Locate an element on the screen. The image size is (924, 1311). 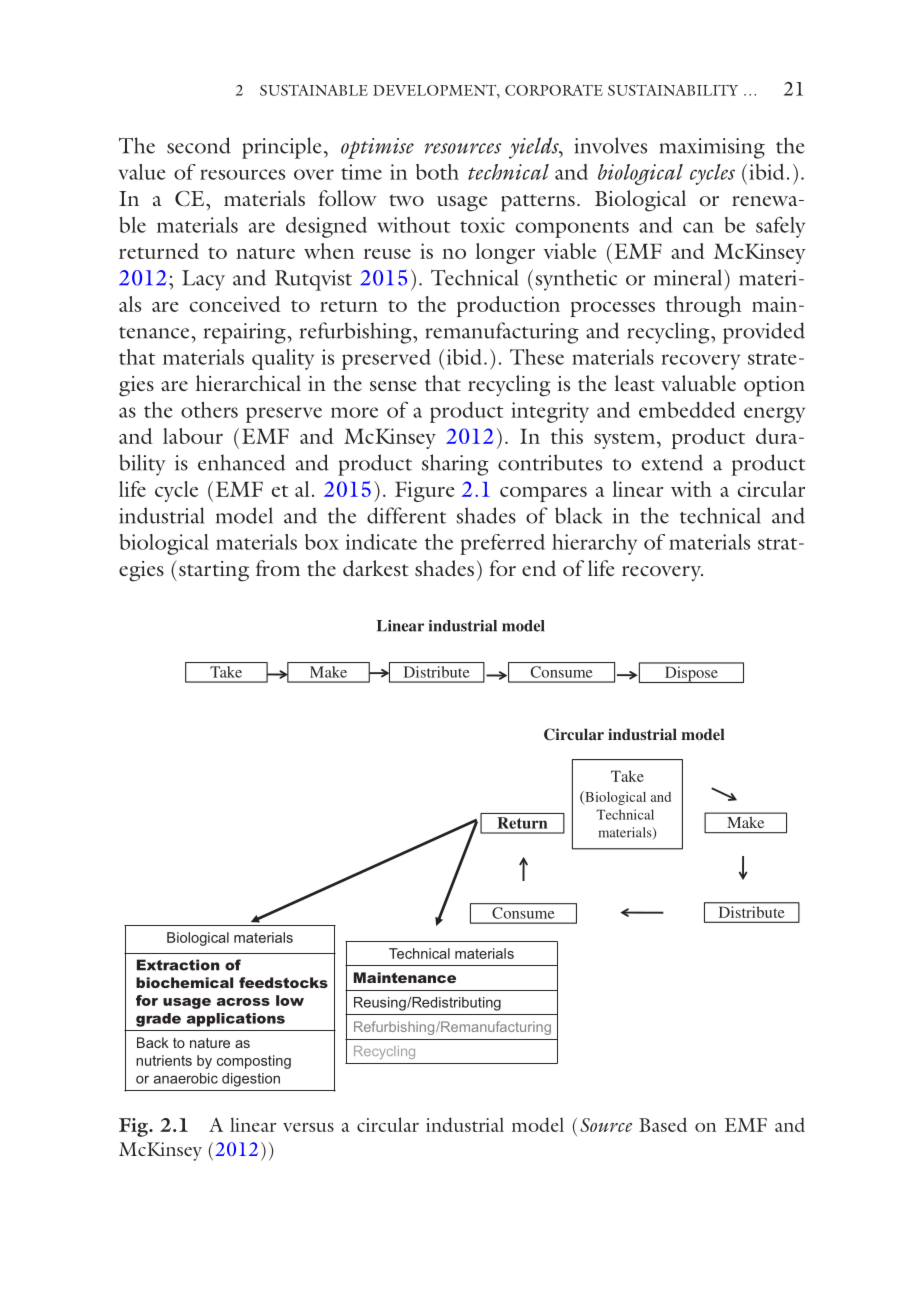
labour is located at coordinates (193, 436).
